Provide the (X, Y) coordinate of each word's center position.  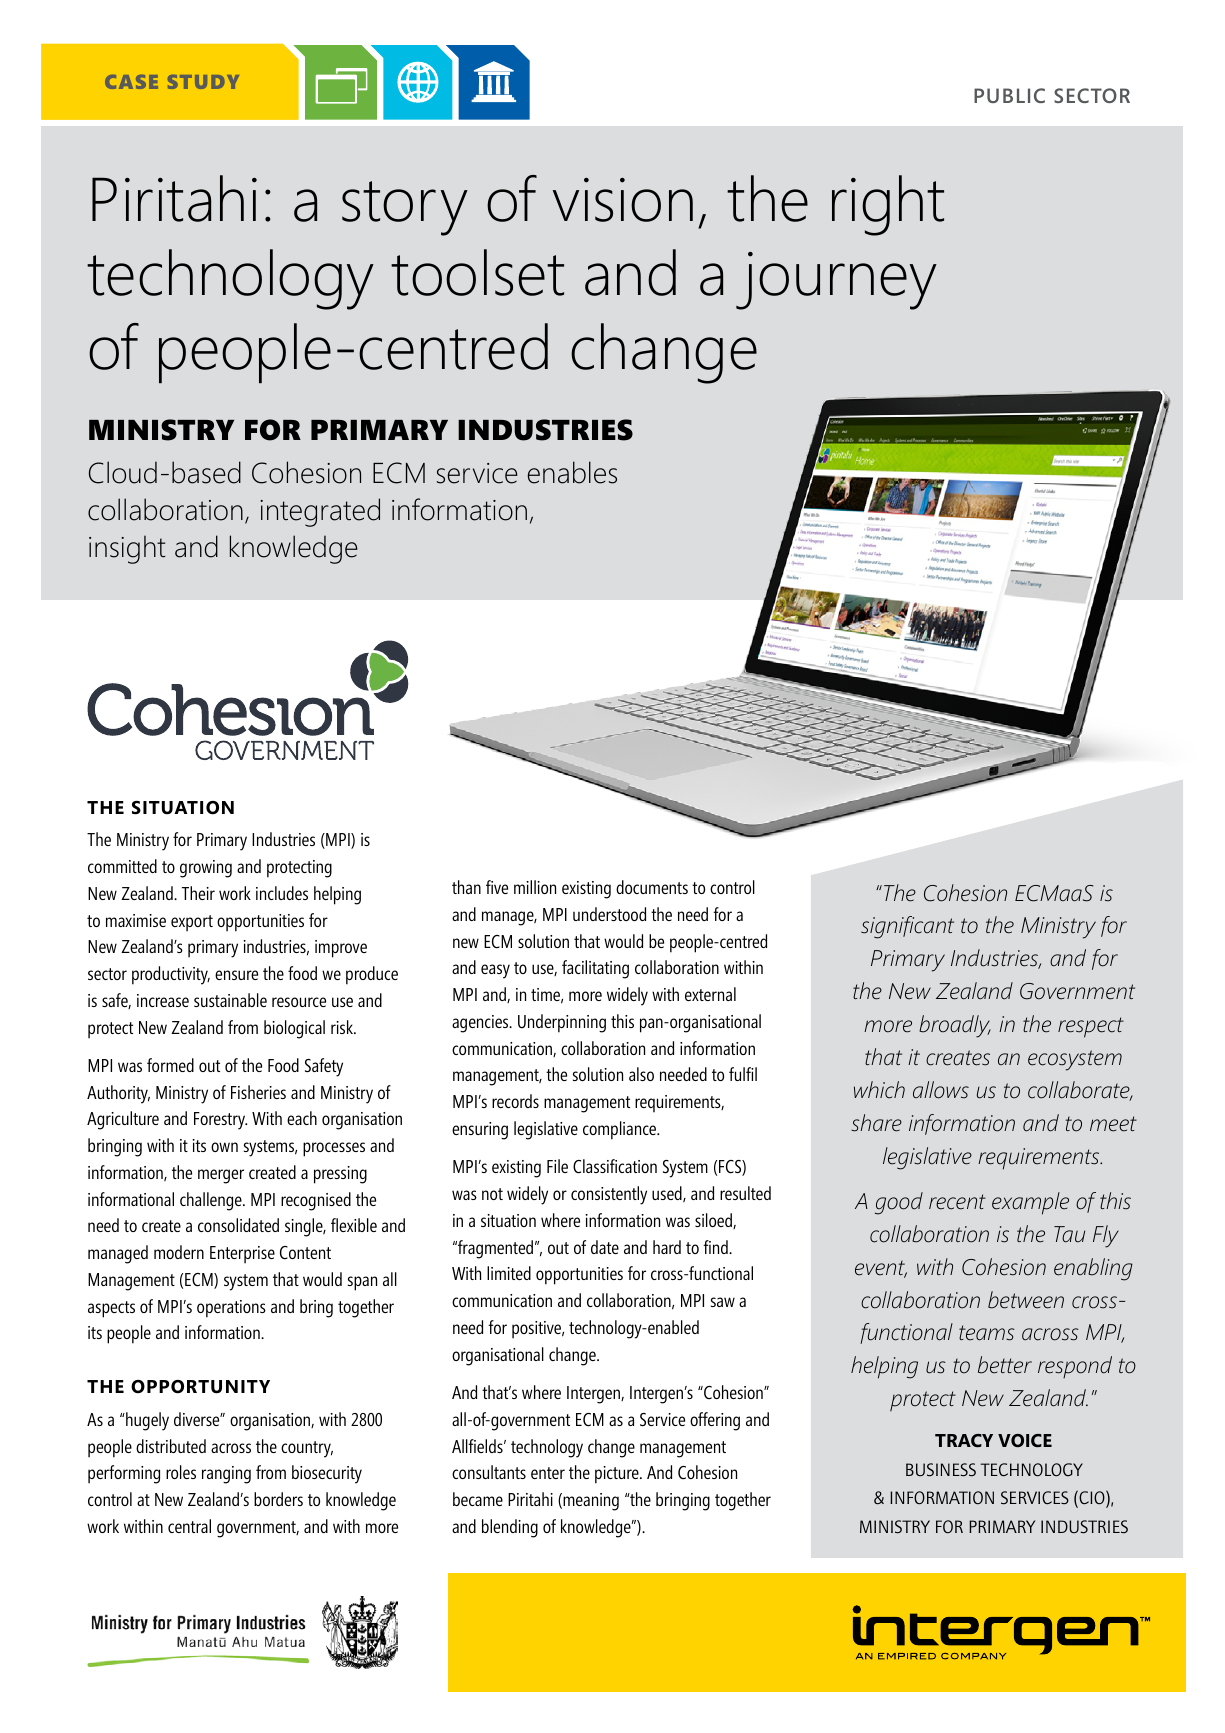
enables (572, 472)
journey (836, 281)
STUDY (203, 82)
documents (652, 887)
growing (206, 869)
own (224, 1147)
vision (623, 200)
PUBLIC (1009, 95)
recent (957, 1202)
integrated (320, 512)
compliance (621, 1130)
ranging (226, 1475)
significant (907, 927)
